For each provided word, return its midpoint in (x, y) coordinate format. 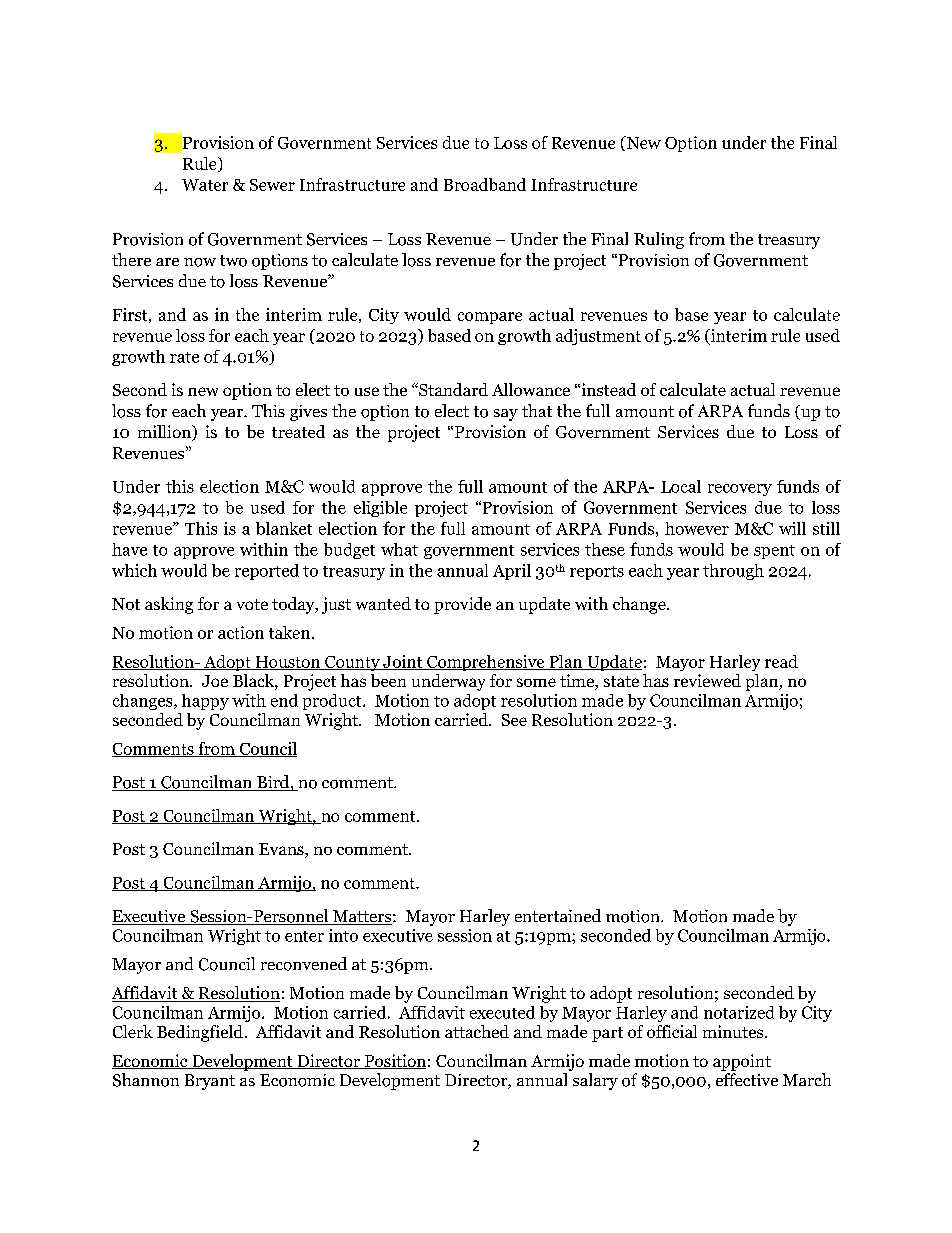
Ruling (659, 240)
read (781, 661)
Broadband (485, 184)
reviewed (707, 680)
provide (462, 605)
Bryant (210, 1082)
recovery (740, 490)
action (241, 632)
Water (205, 185)
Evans (282, 850)
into (343, 935)
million (165, 433)
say (506, 415)
